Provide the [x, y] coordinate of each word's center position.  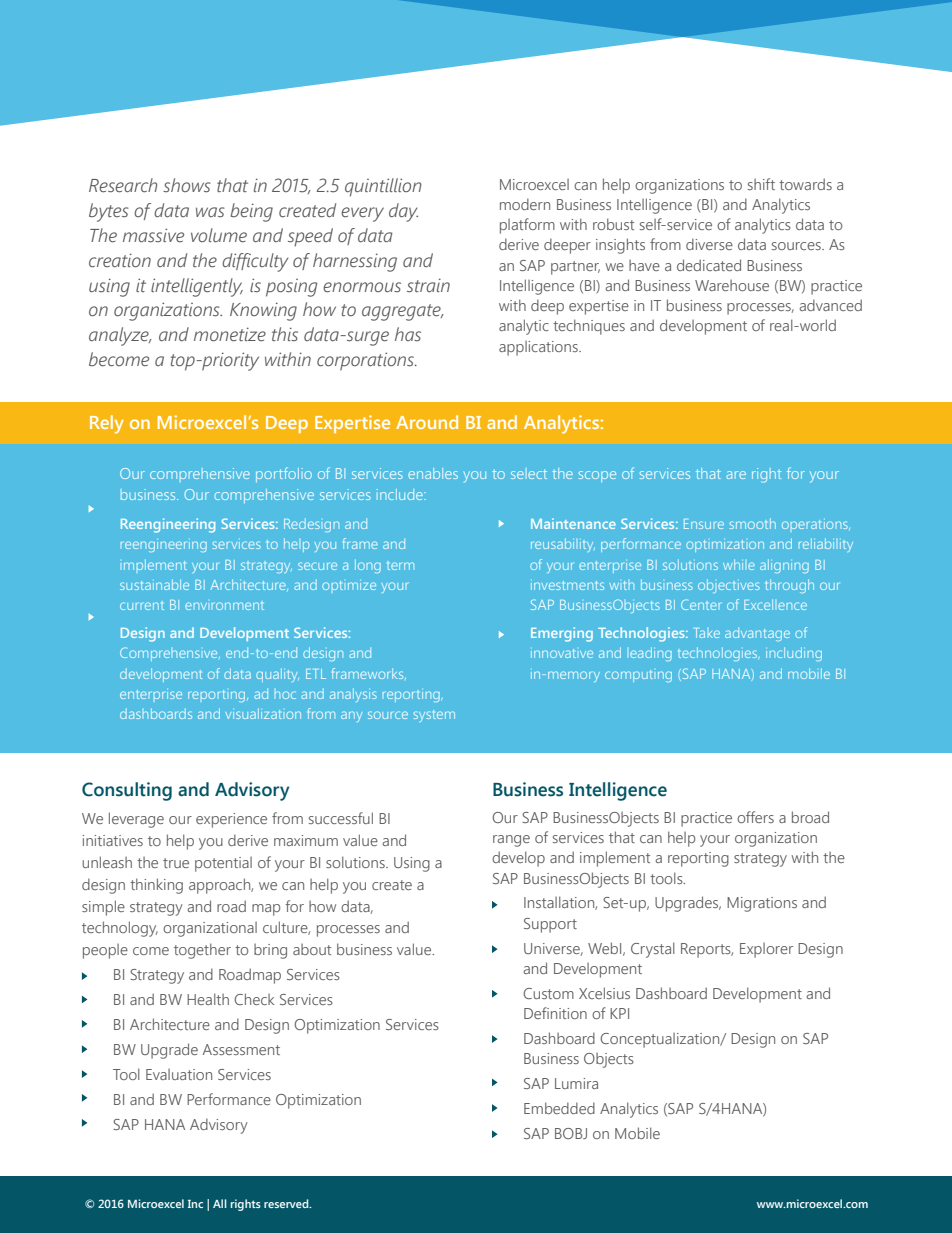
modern [525, 204]
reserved [287, 1203]
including [794, 654]
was [210, 212]
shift [761, 184]
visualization [263, 713]
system [434, 716]
